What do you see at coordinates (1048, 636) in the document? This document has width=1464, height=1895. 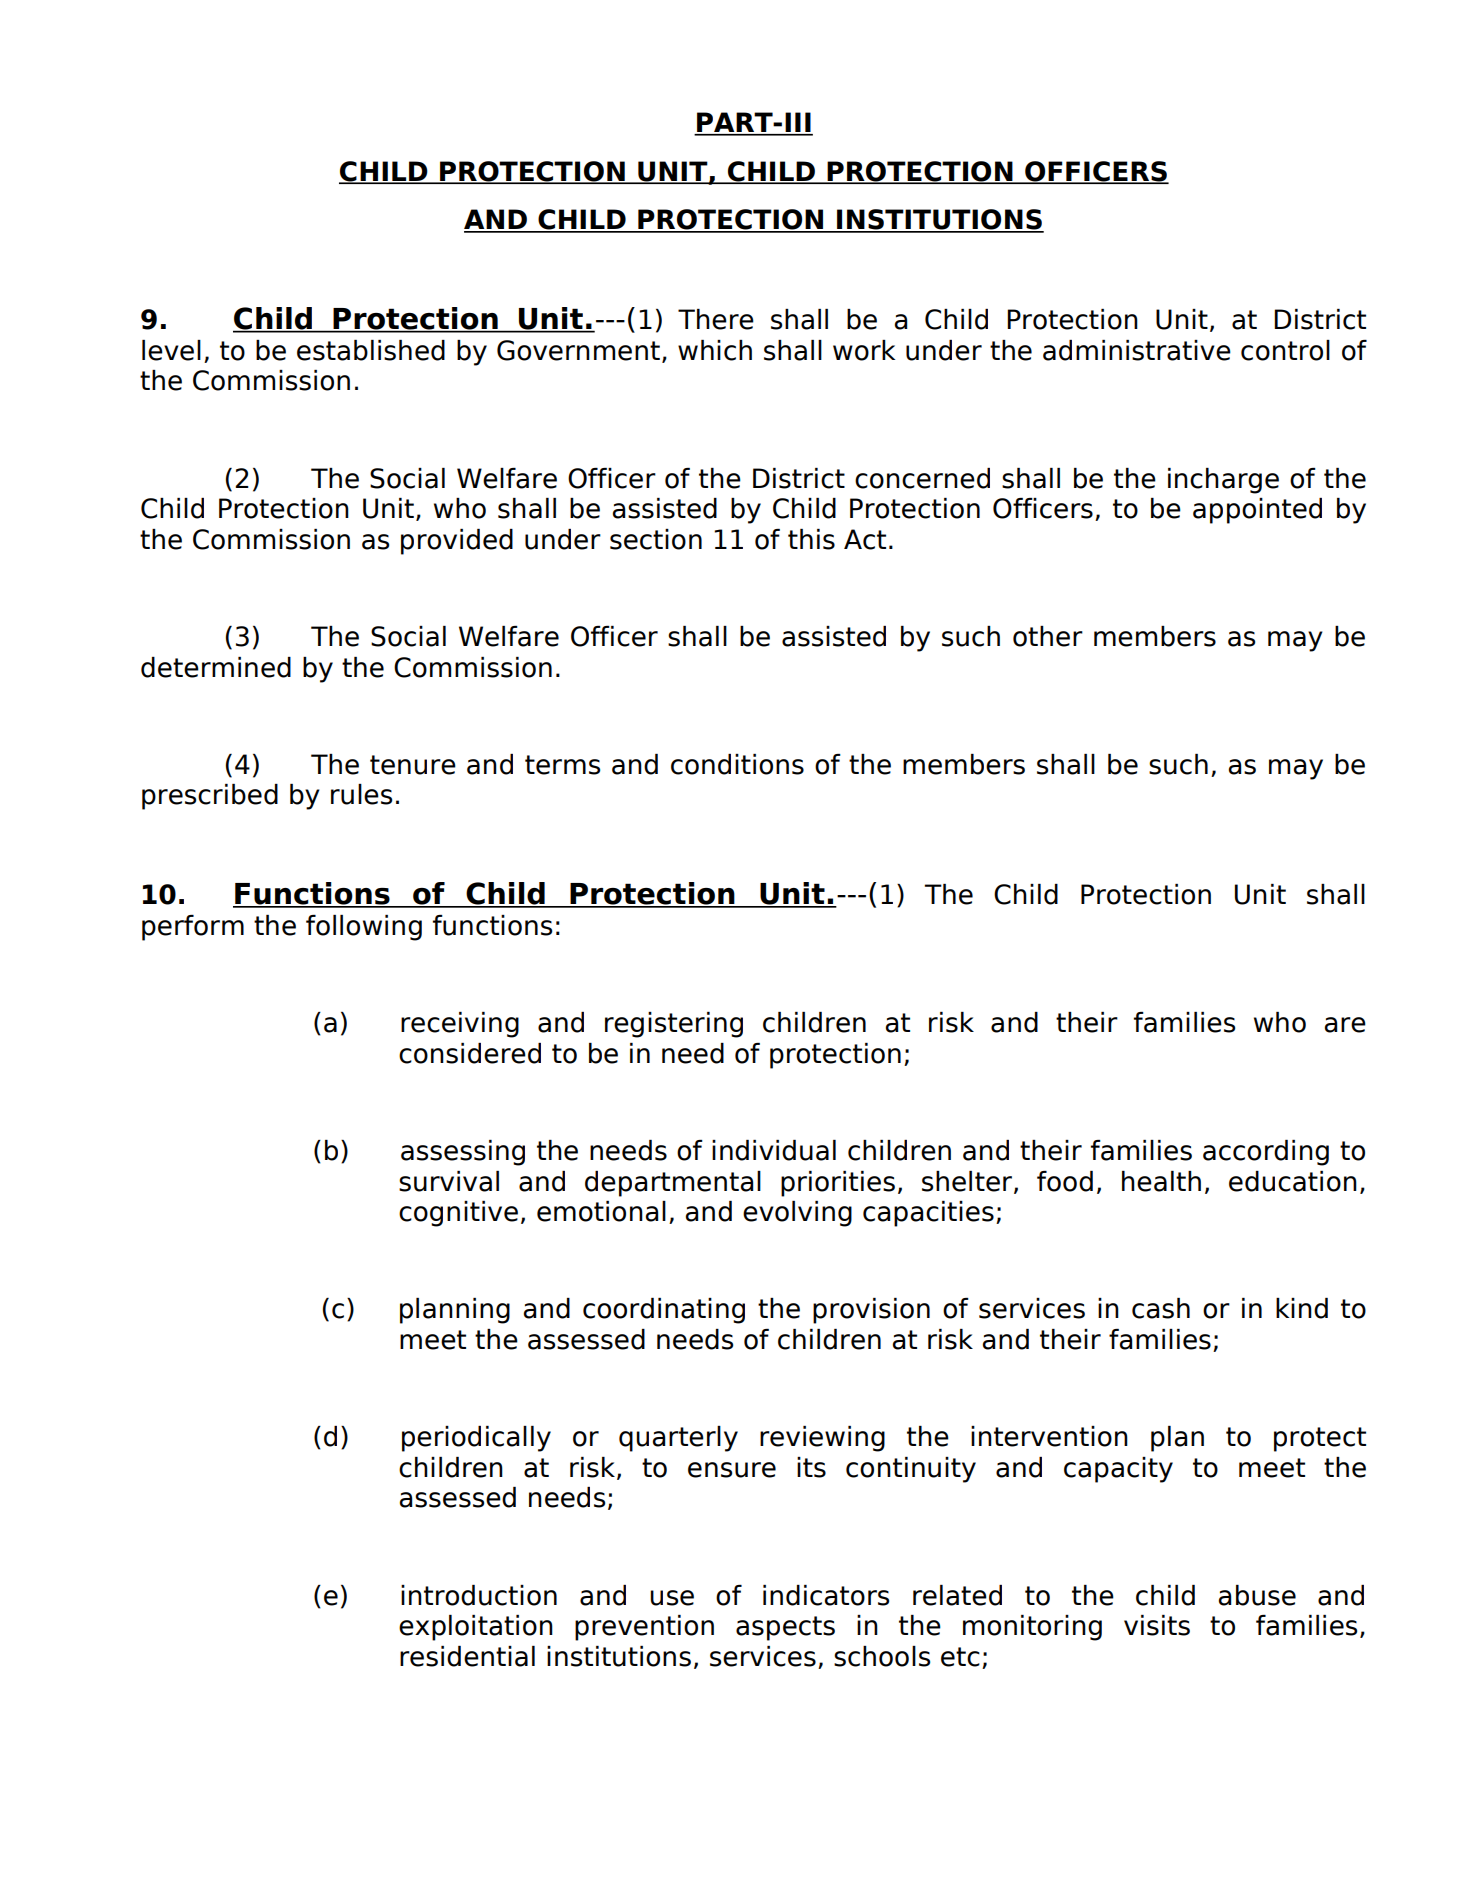 I see `other` at bounding box center [1048, 636].
